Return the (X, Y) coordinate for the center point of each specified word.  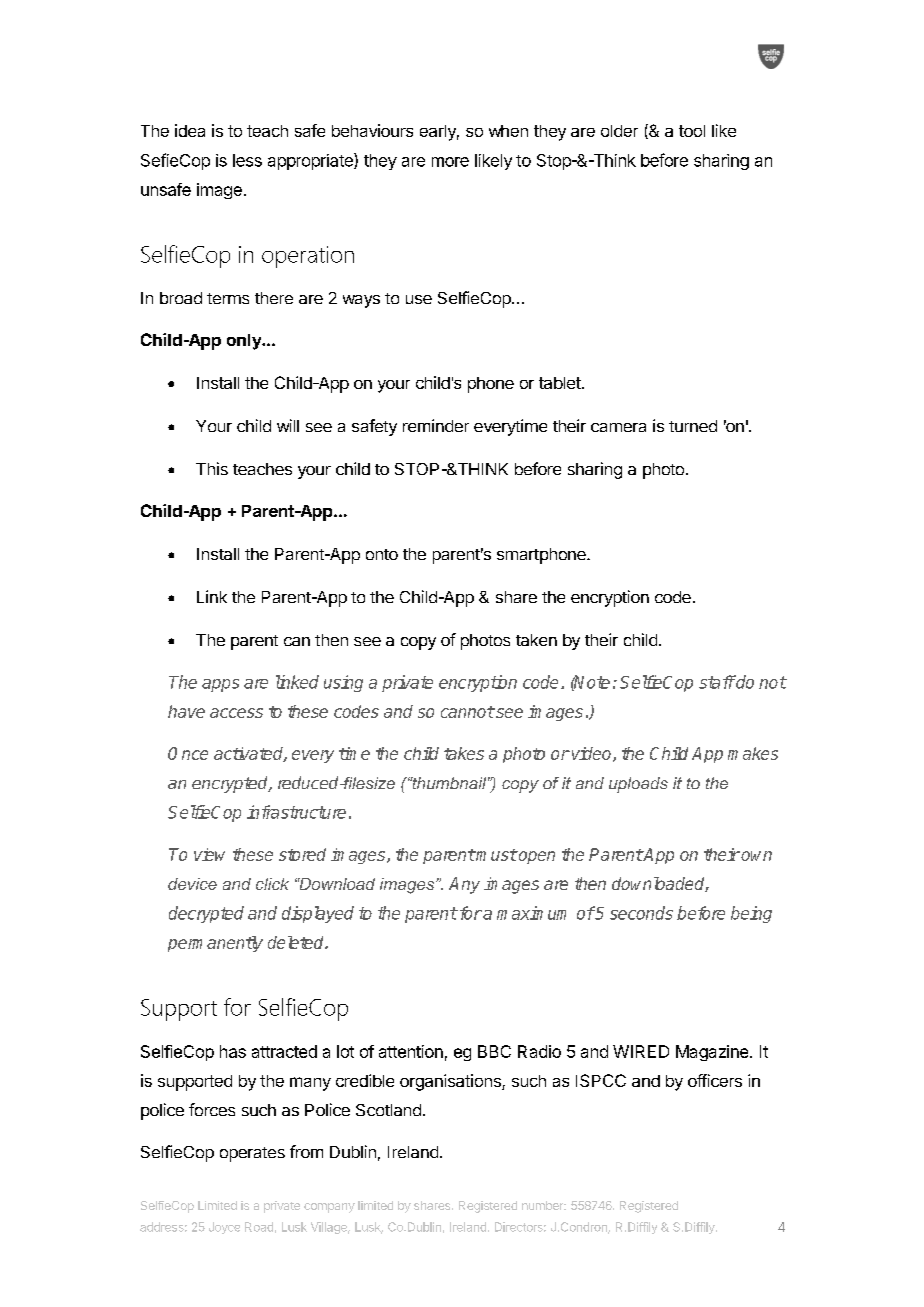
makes (753, 753)
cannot (467, 712)
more (450, 162)
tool (692, 131)
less (247, 160)
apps (220, 685)
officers (715, 1080)
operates (252, 1154)
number (544, 1205)
